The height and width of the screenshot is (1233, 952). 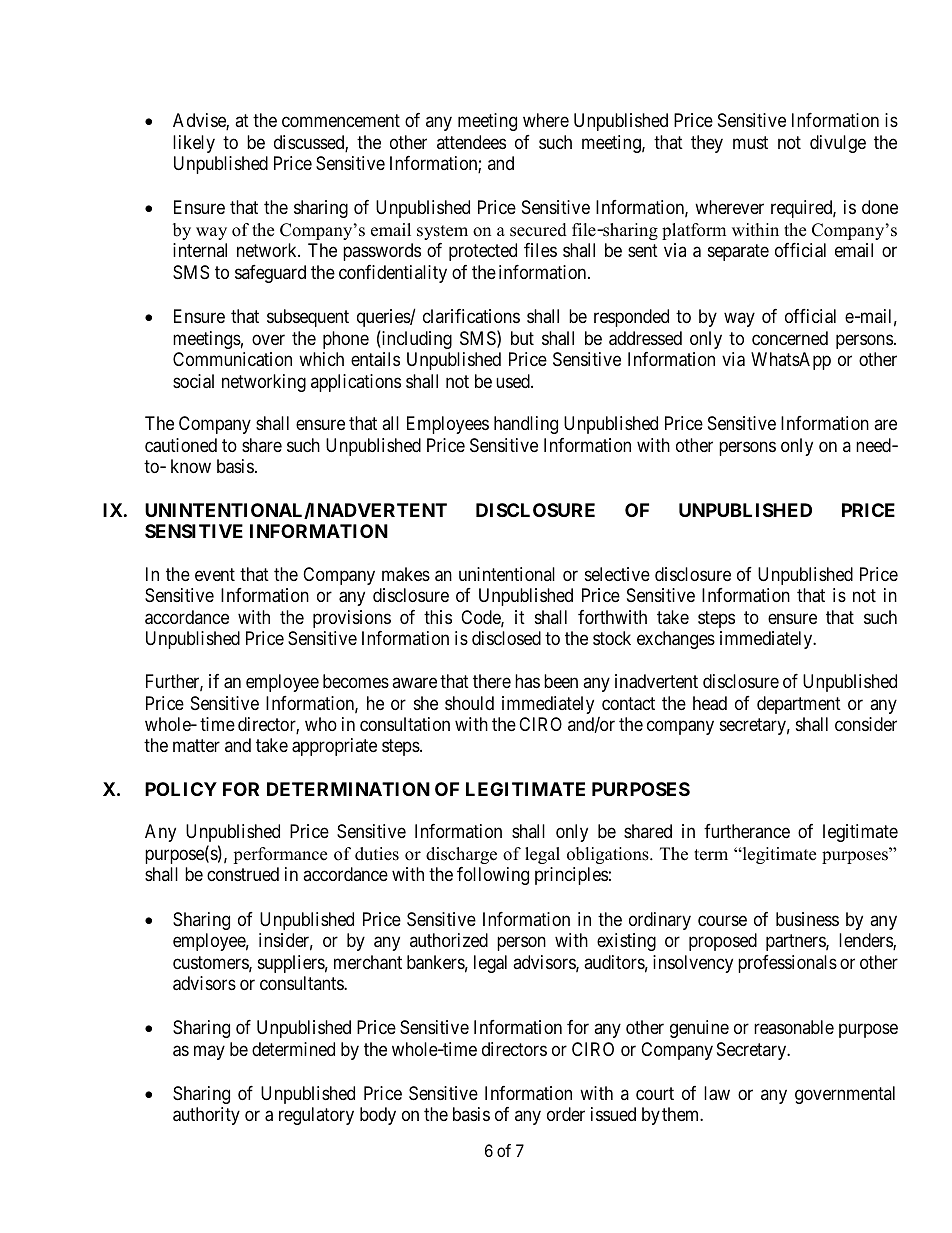 I want to click on department, so click(x=799, y=705).
